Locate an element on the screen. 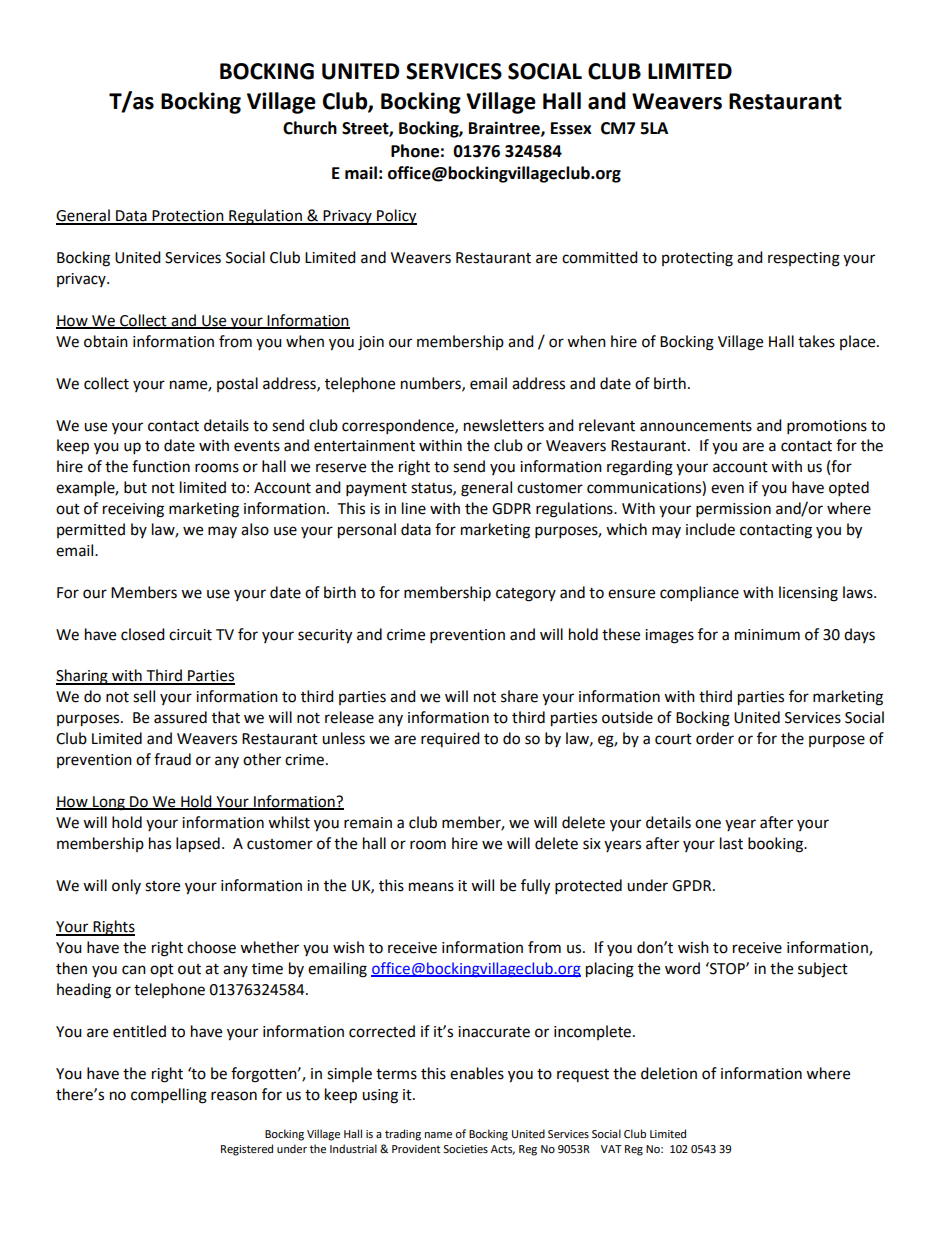  respecting is located at coordinates (804, 259).
